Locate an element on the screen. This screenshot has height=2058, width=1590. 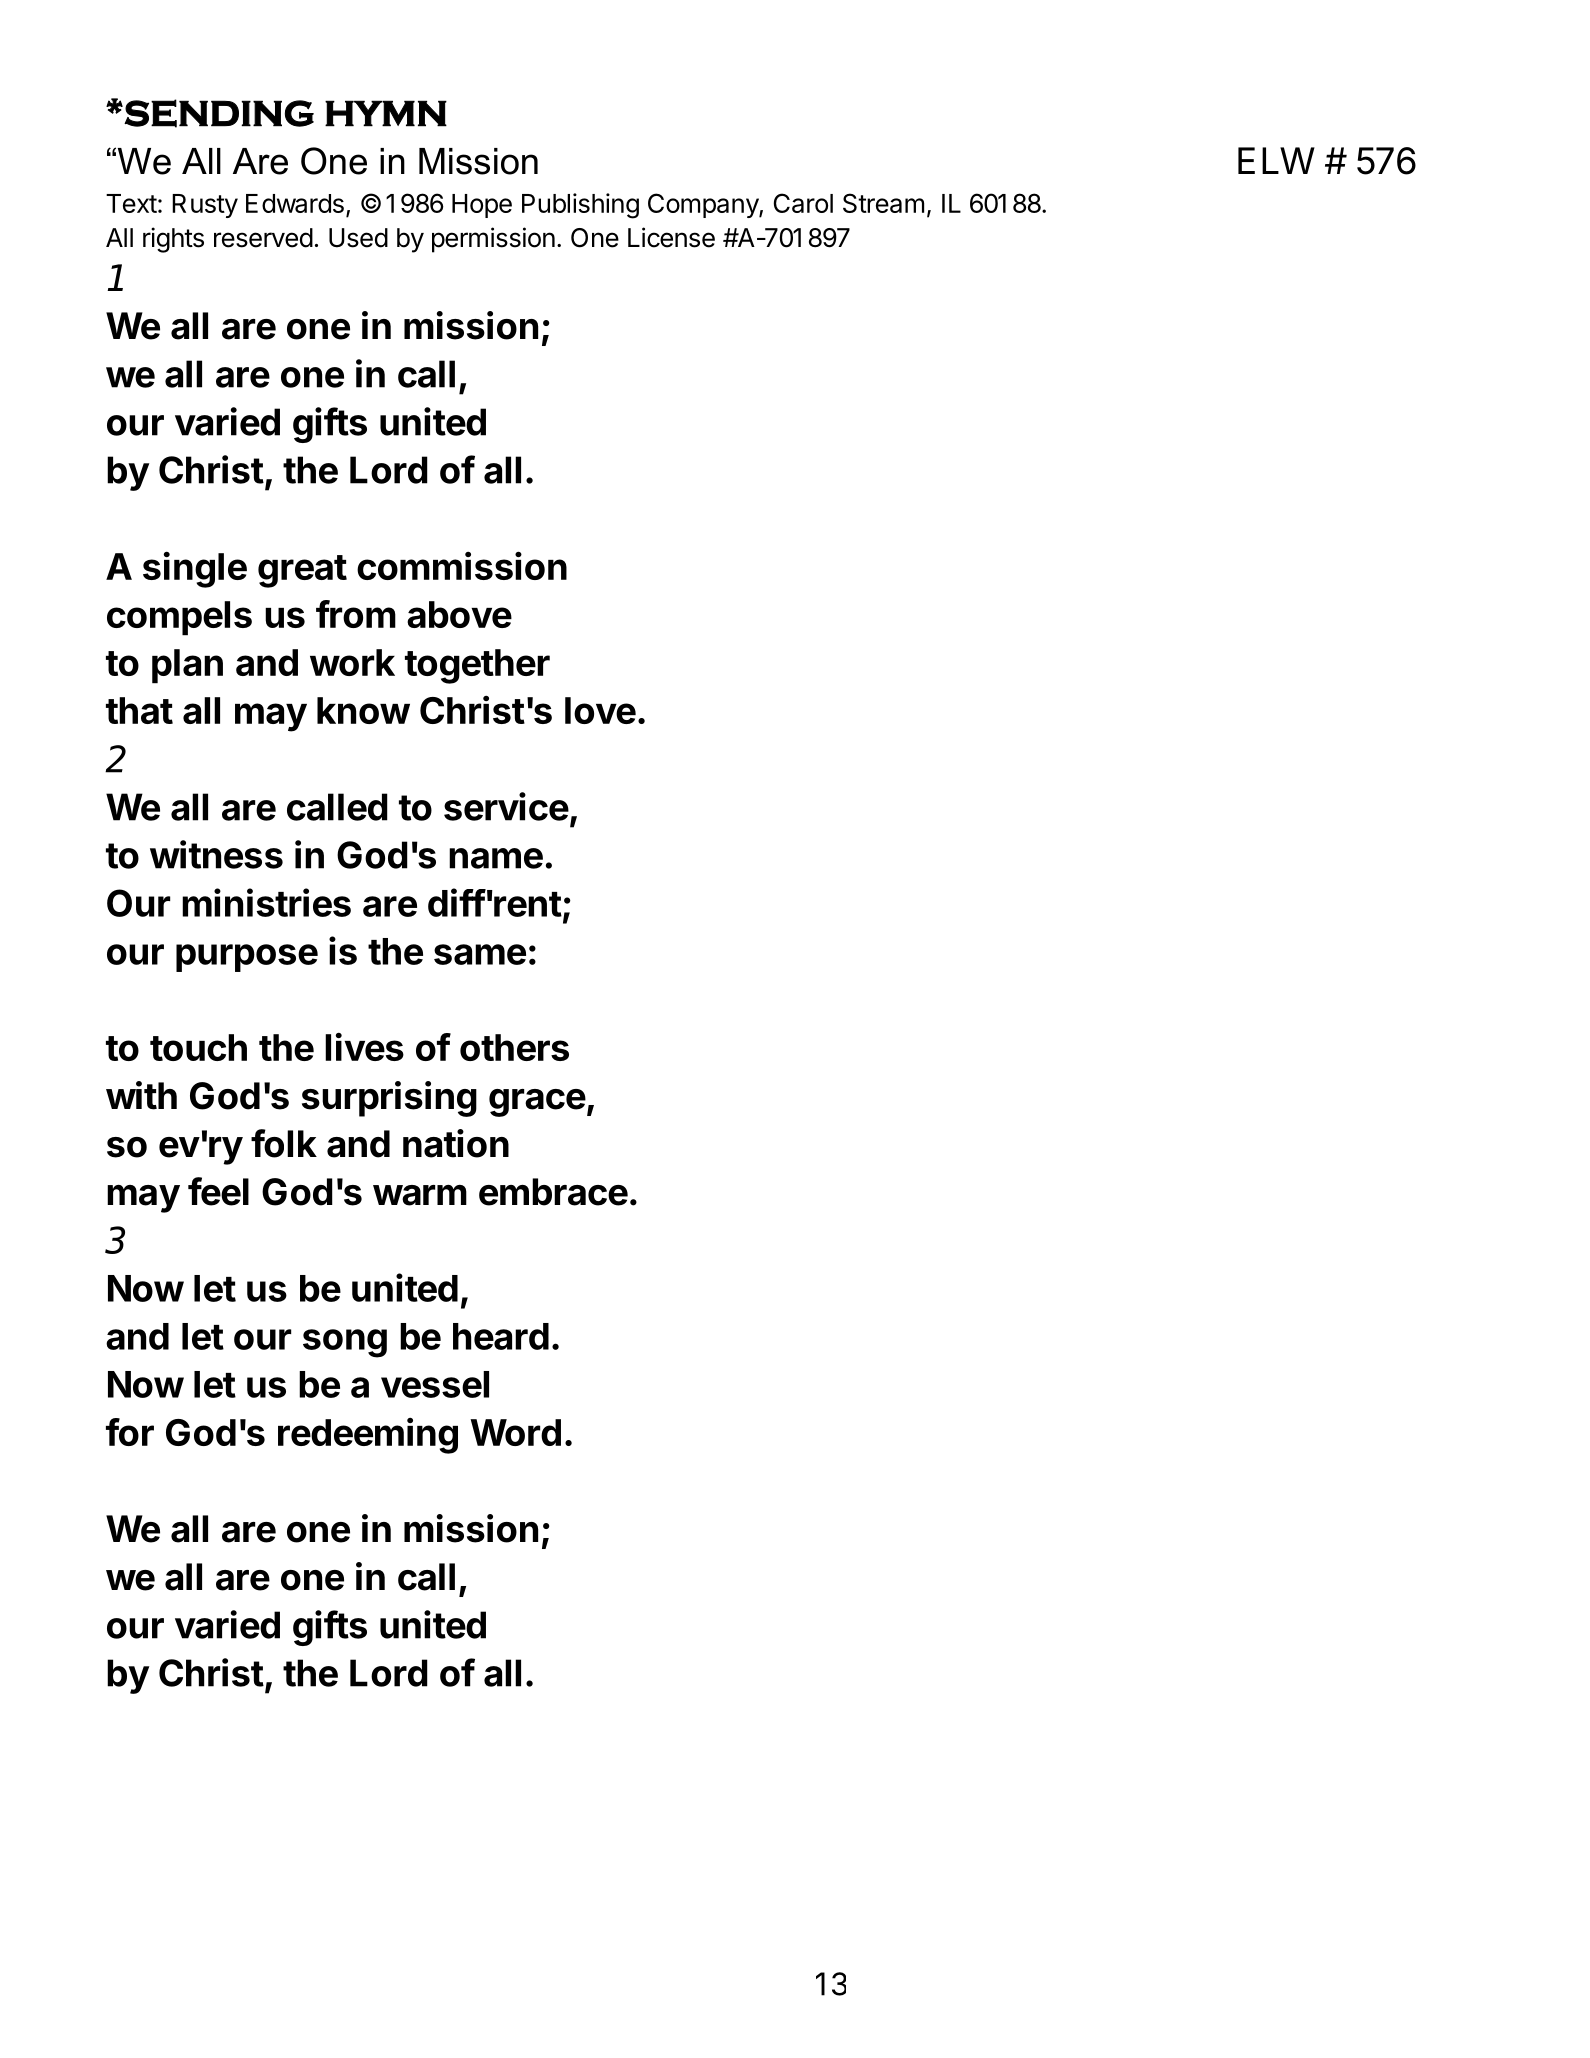
love is located at coordinates (600, 710).
